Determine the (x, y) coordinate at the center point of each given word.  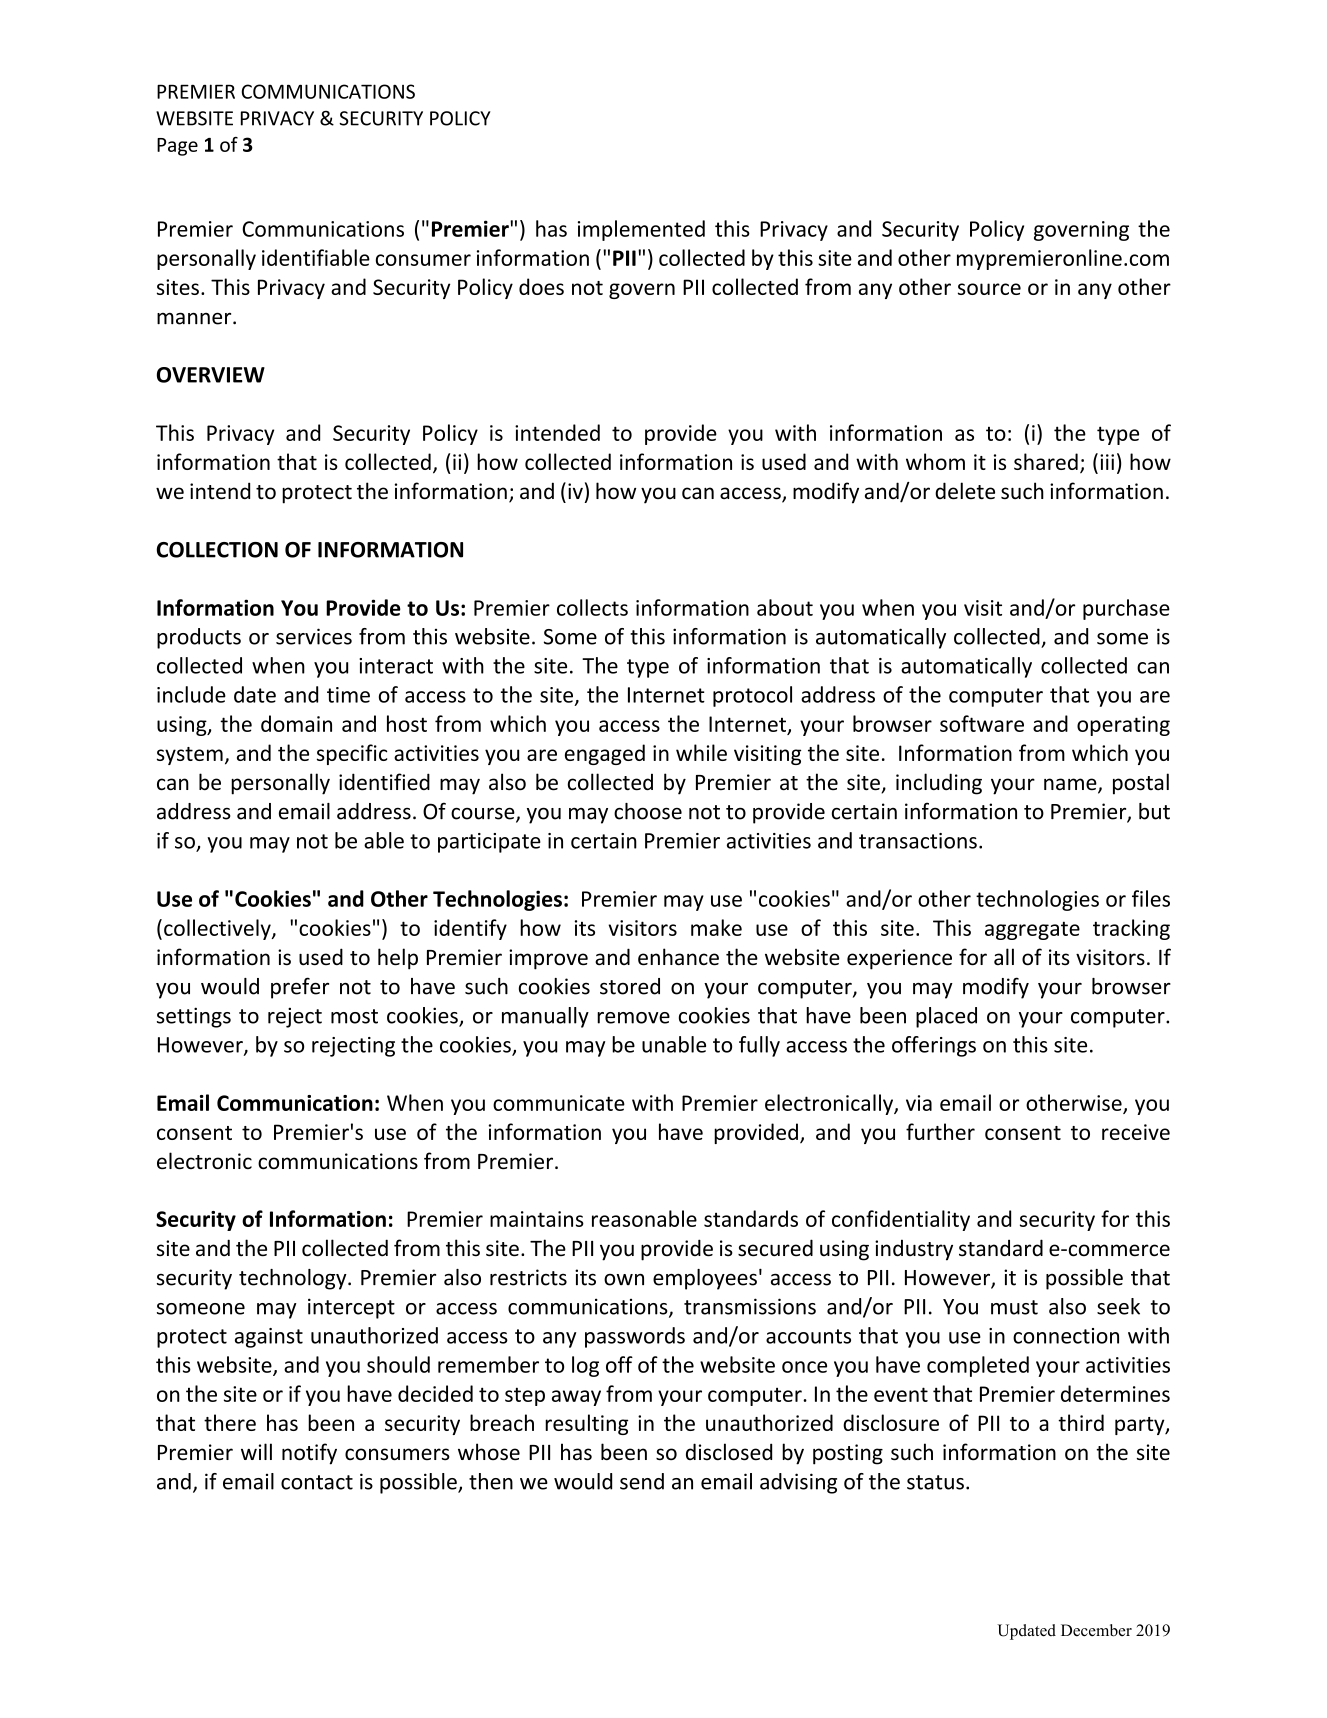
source (989, 289)
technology (294, 1279)
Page (177, 147)
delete (965, 491)
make (716, 927)
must (1014, 1307)
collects (592, 607)
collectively (218, 929)
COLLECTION (217, 550)
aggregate (1032, 930)
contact (317, 1482)
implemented (641, 230)
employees (705, 1279)
